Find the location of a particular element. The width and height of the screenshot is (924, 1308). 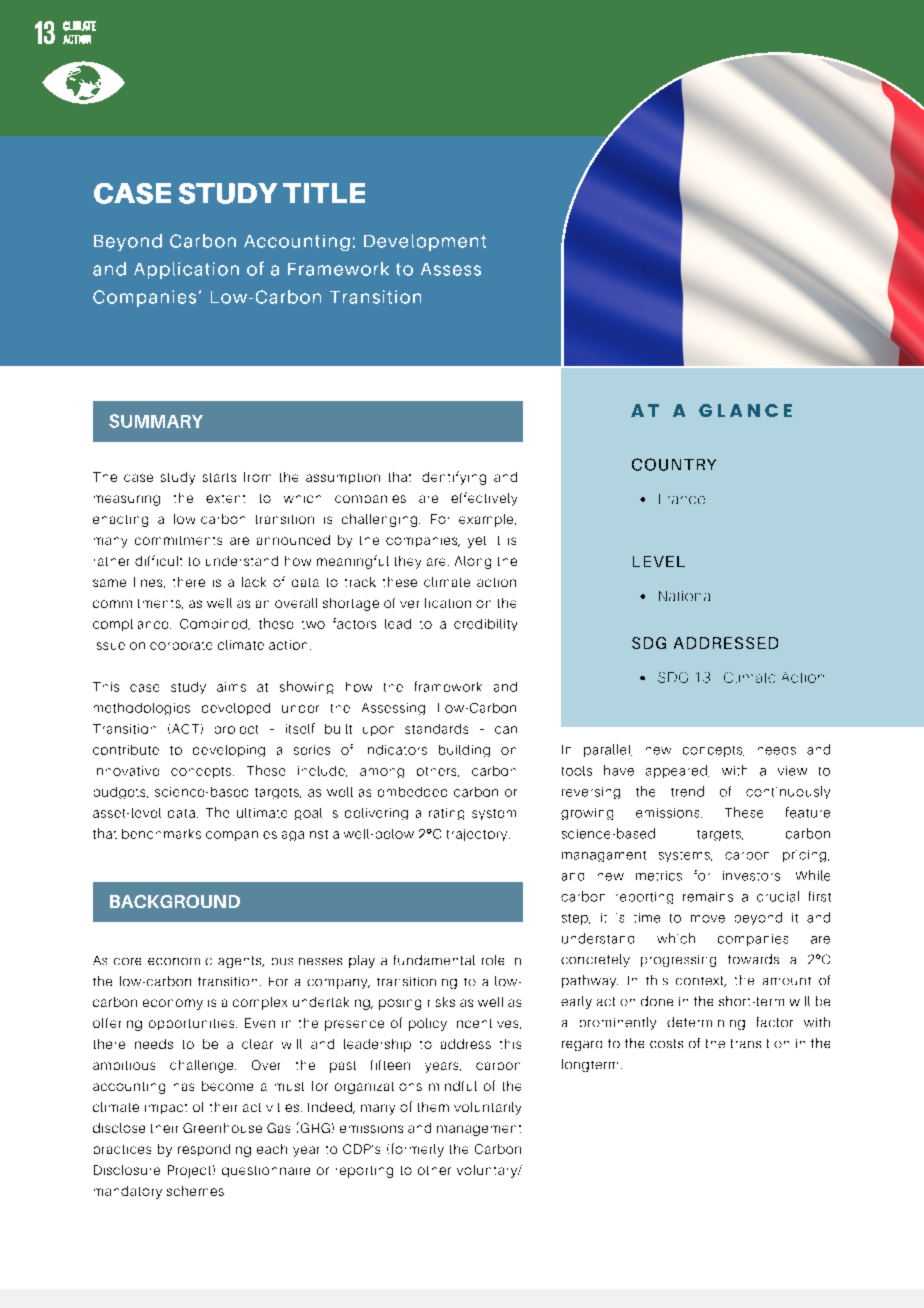

Application is located at coordinates (186, 270).
